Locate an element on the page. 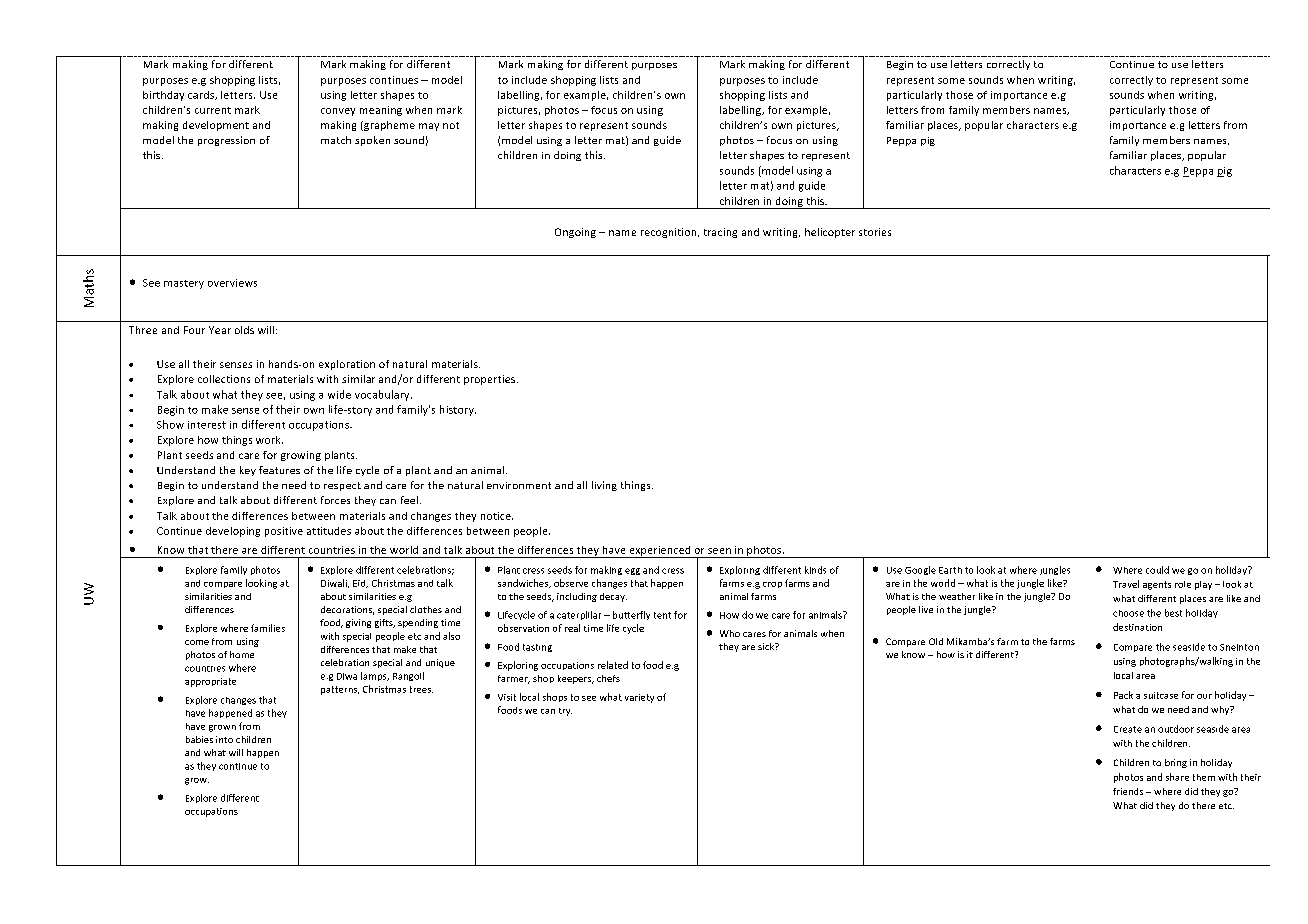  features is located at coordinates (279, 470).
